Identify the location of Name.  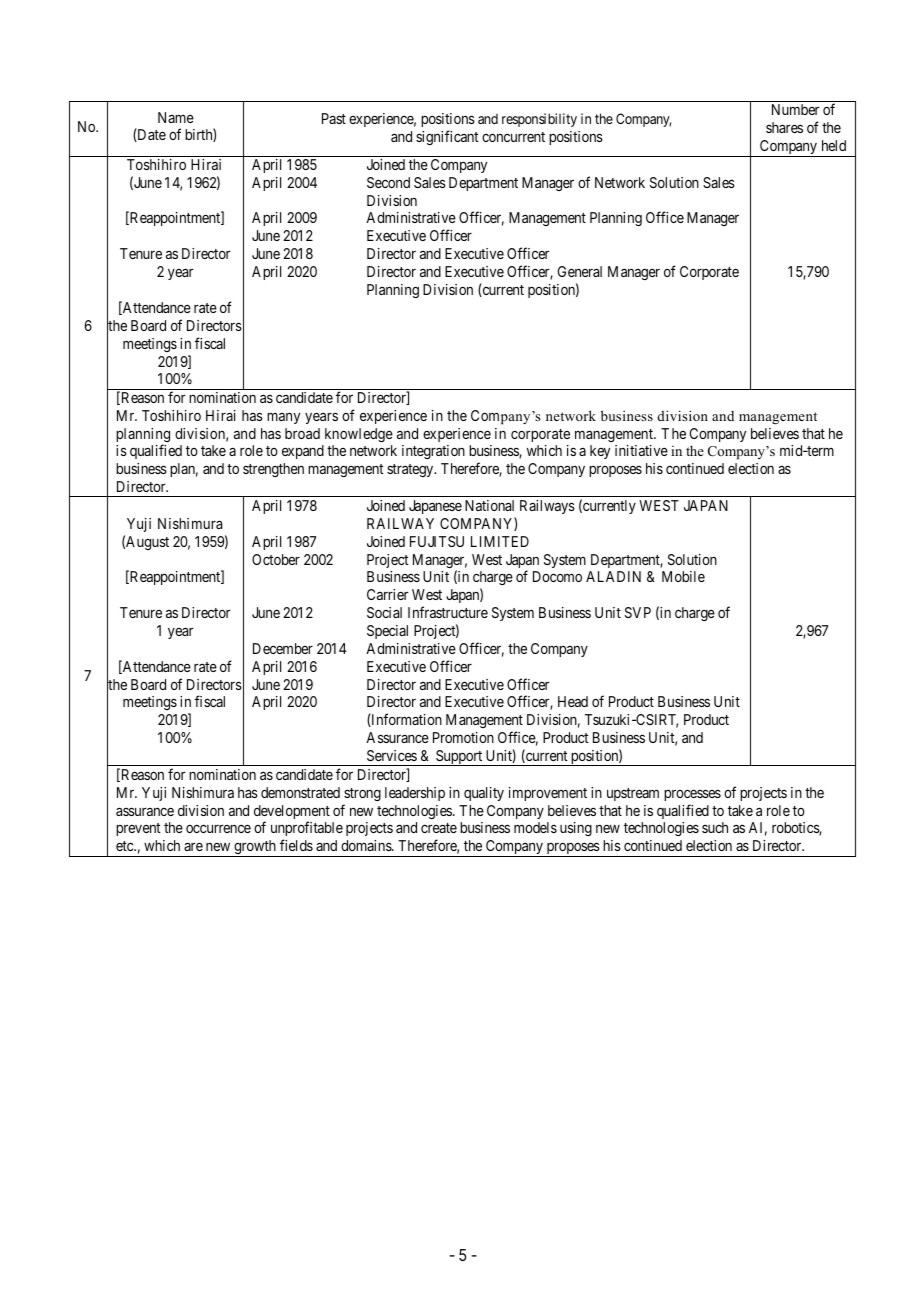
(176, 117).
